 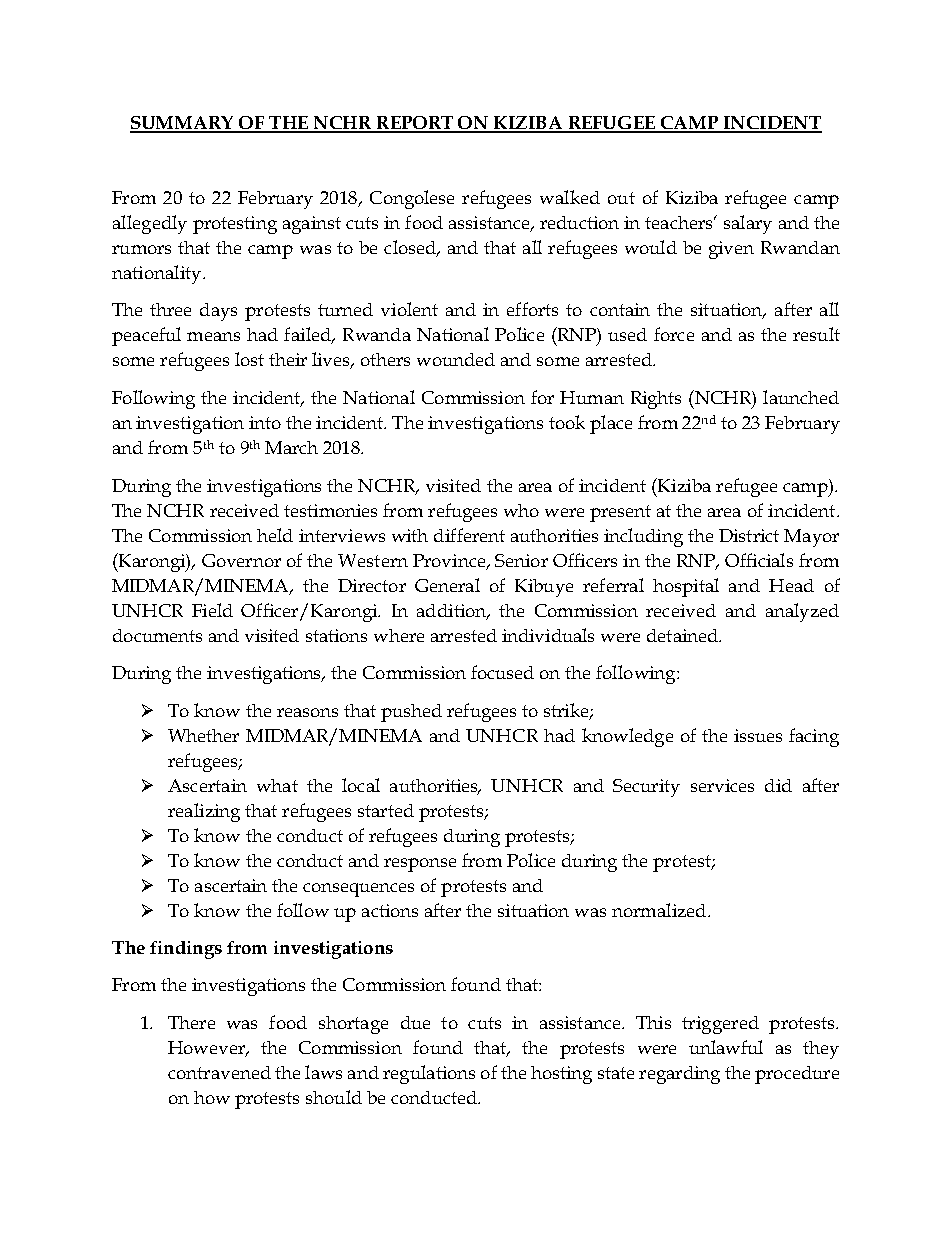 What do you see at coordinates (265, 422) in the image?
I see `into` at bounding box center [265, 422].
